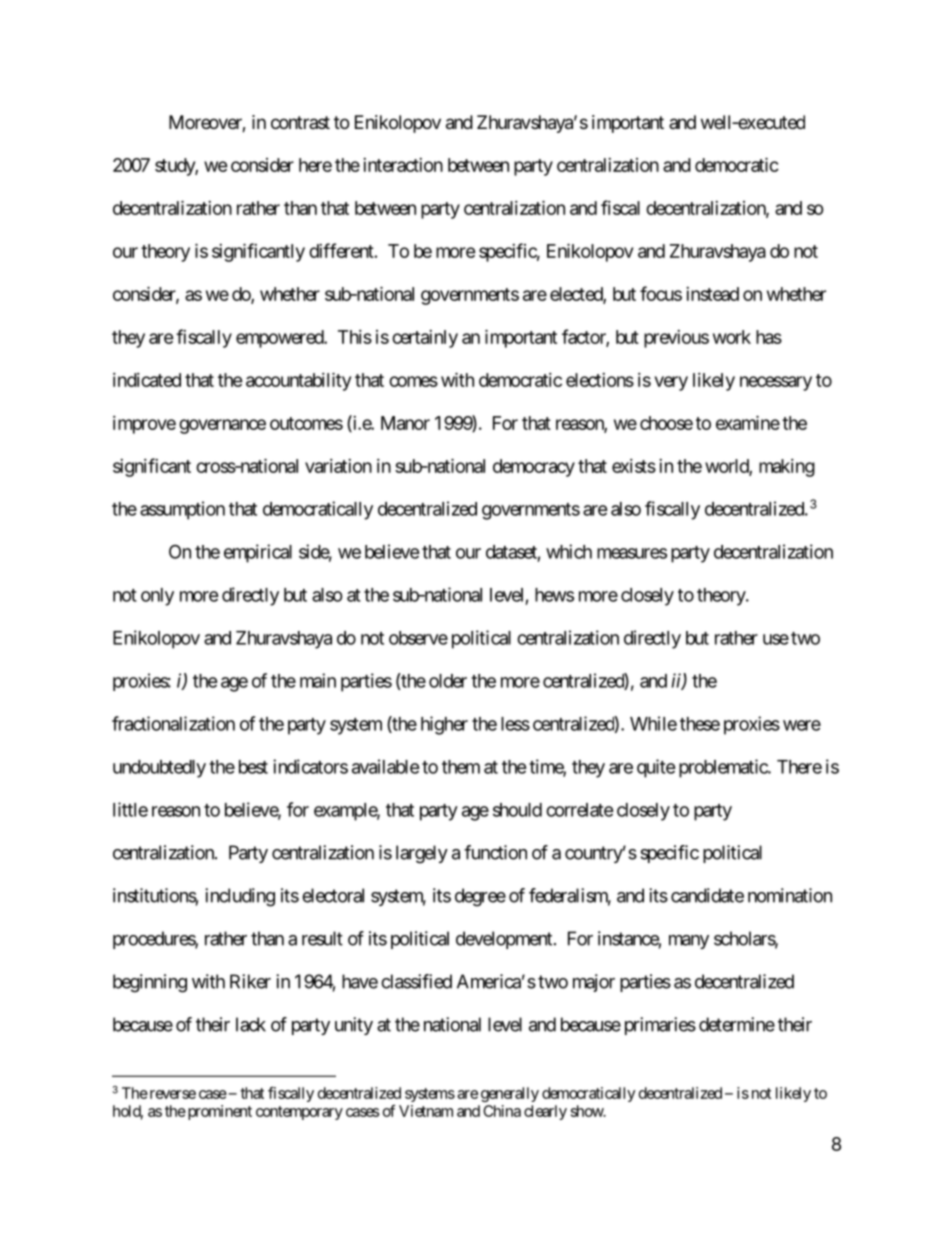  I want to click on contrast, so click(300, 122).
